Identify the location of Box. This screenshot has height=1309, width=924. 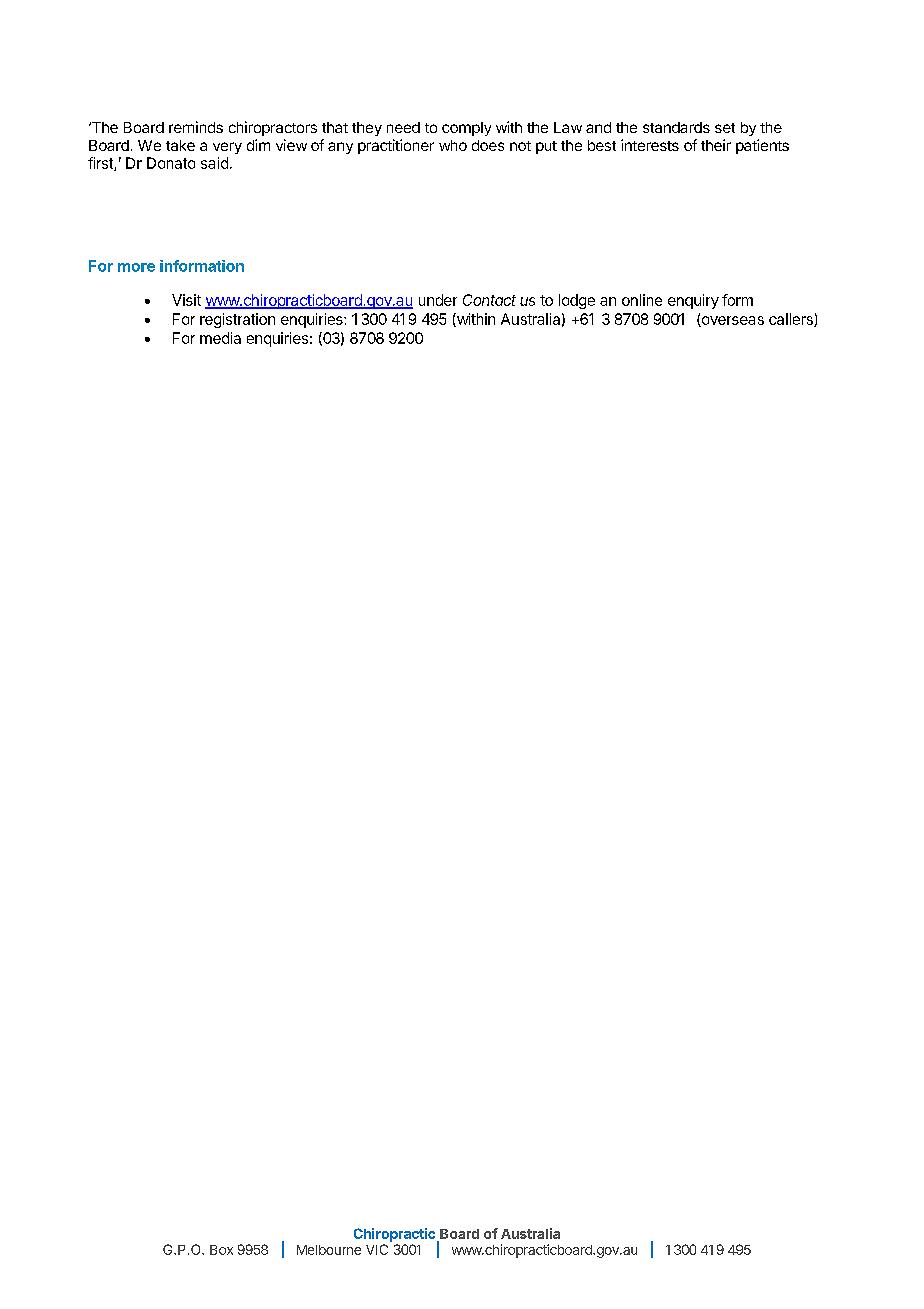
(221, 1250).
